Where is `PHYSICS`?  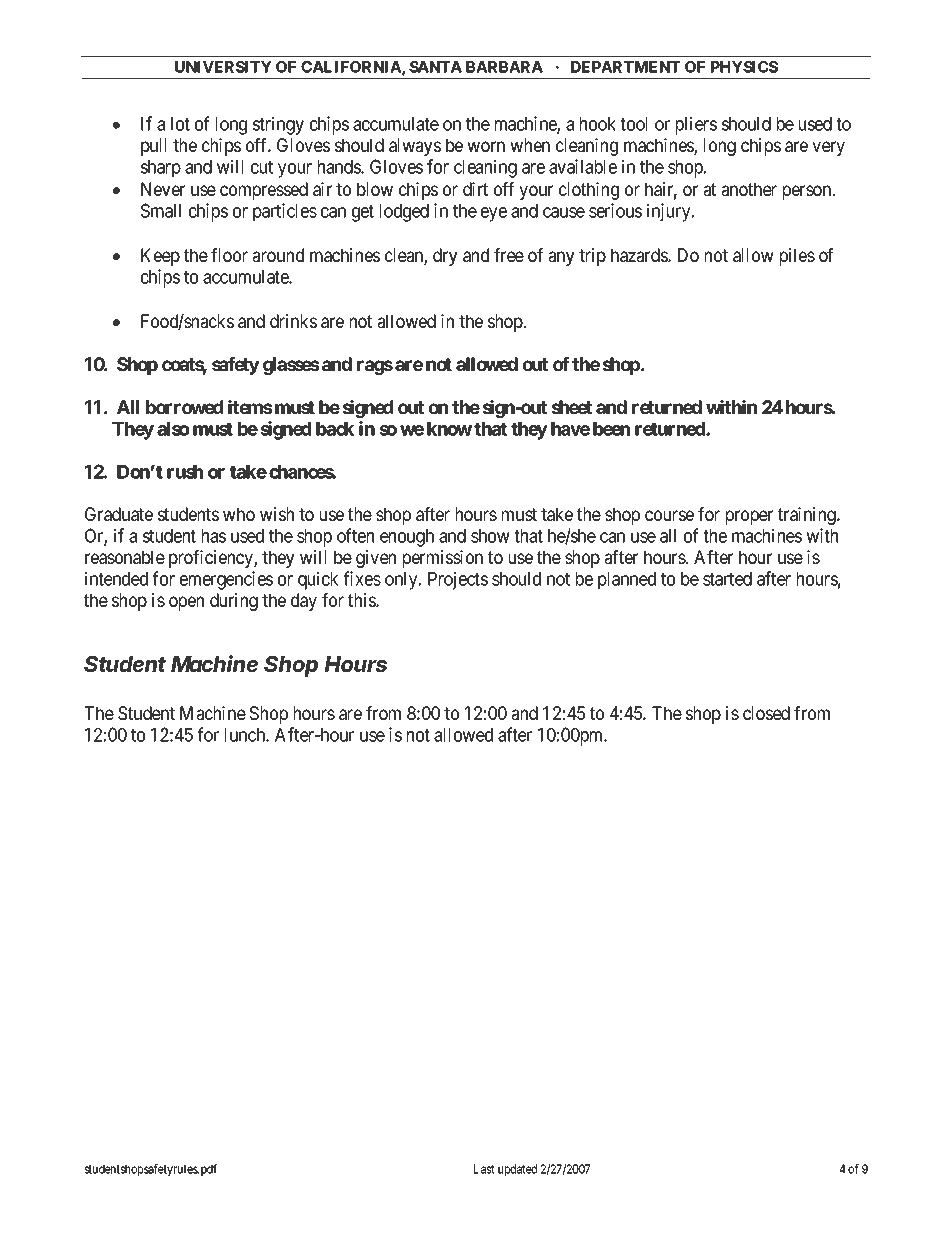 PHYSICS is located at coordinates (744, 67).
